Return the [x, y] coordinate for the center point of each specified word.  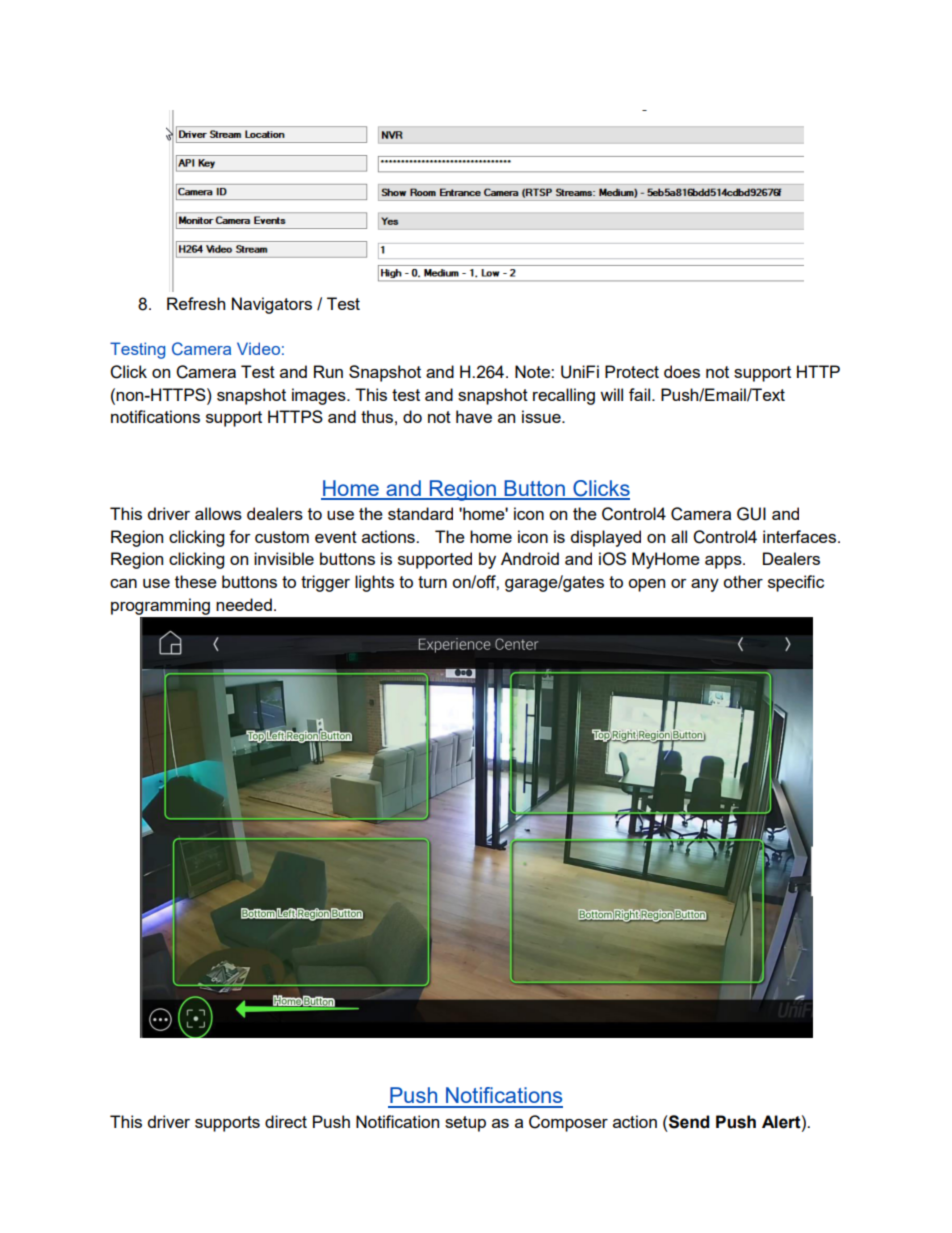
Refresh [196, 303]
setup [465, 1124]
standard [420, 513]
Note [533, 371]
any [705, 585]
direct [286, 1121]
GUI [751, 514]
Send [688, 1122]
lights [374, 583]
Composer [568, 1123]
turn [432, 582]
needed [244, 604]
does [682, 371]
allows [218, 513]
